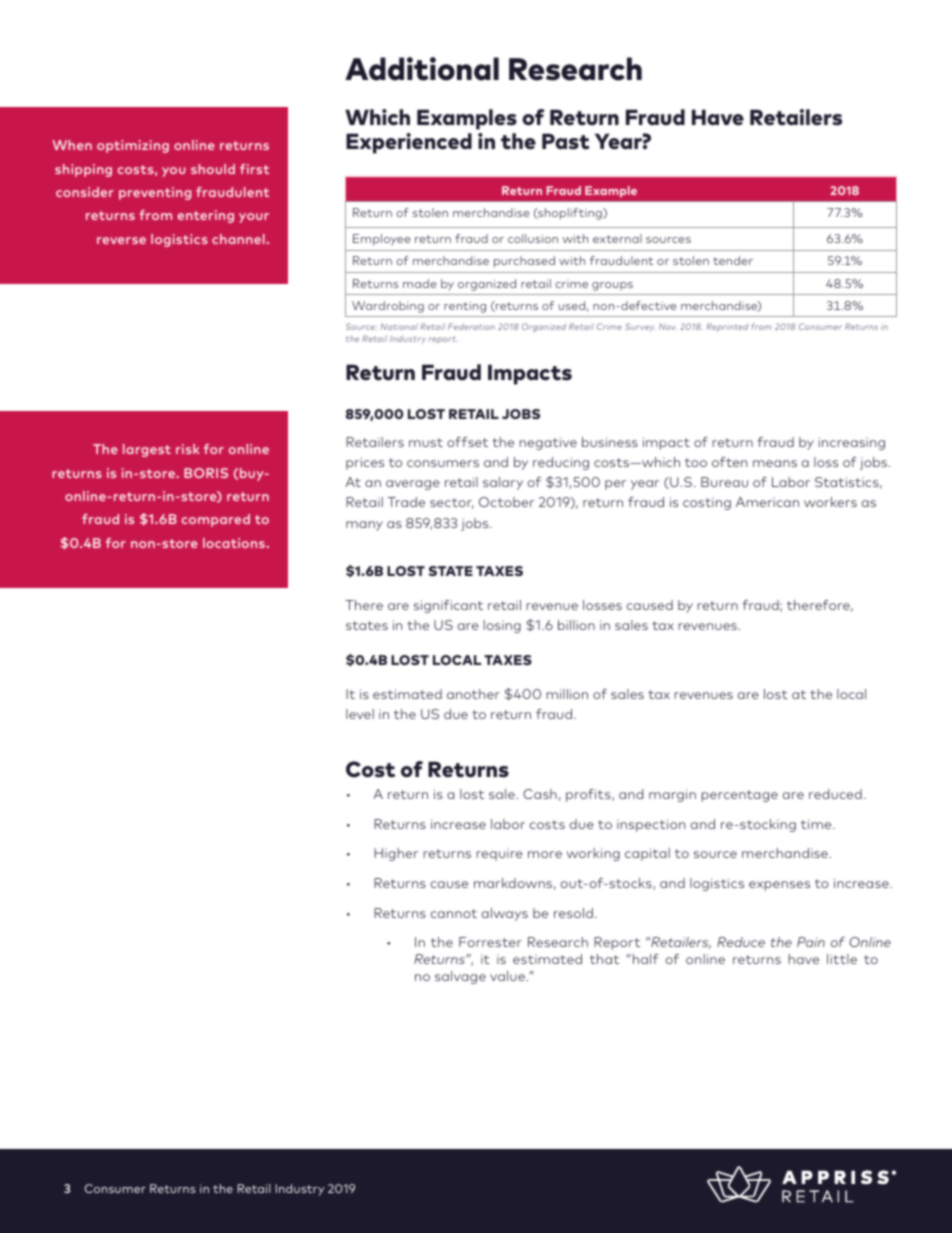 The width and height of the document is (952, 1233). What do you see at coordinates (465, 307) in the document?
I see `renting` at bounding box center [465, 307].
